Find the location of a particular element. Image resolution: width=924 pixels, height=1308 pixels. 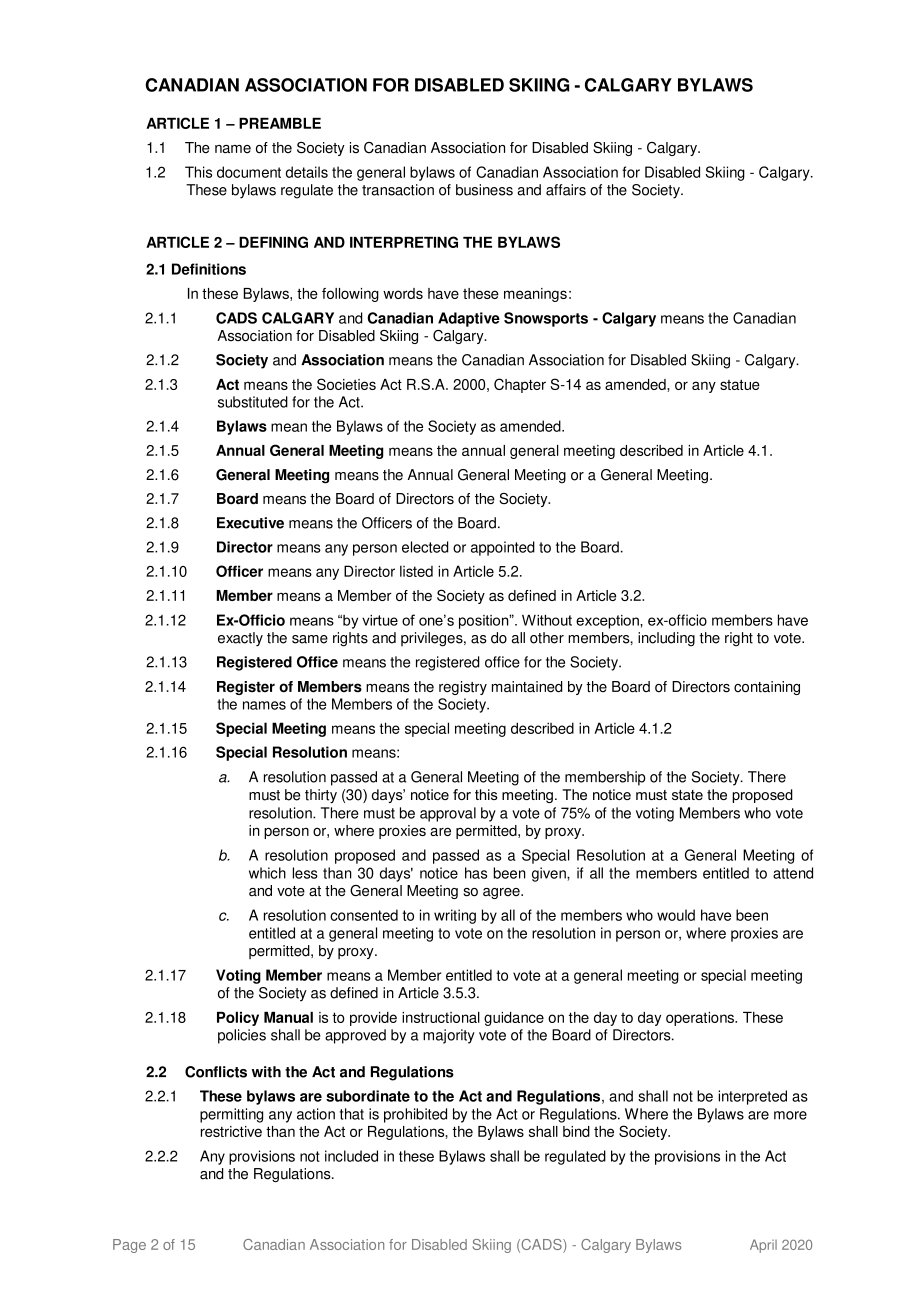

Page is located at coordinates (129, 1246).
